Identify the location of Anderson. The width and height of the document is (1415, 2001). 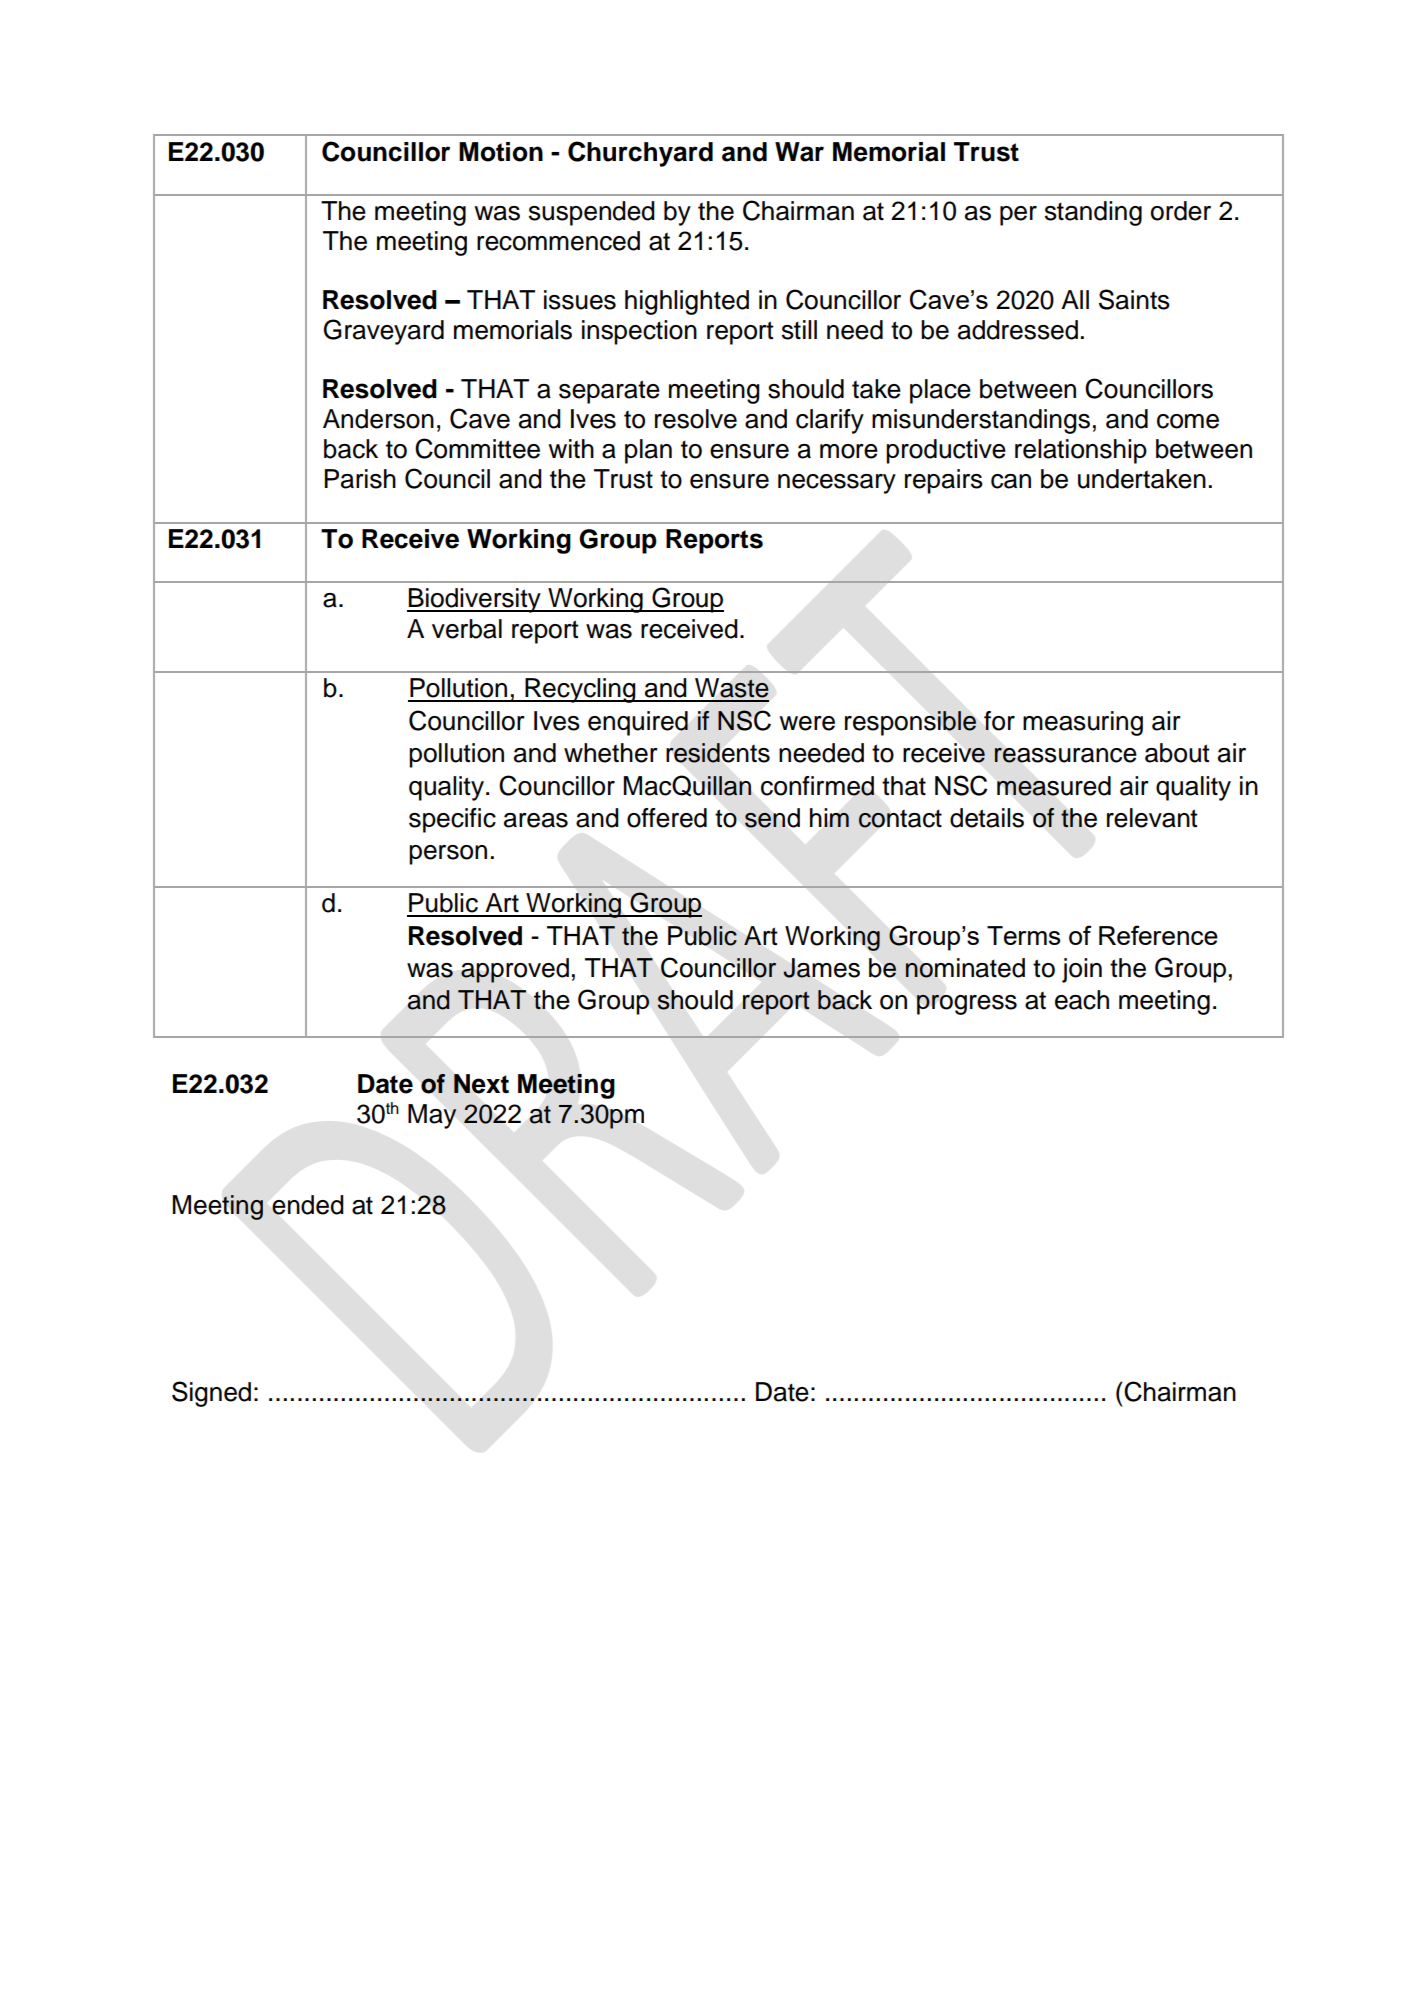
(378, 419).
